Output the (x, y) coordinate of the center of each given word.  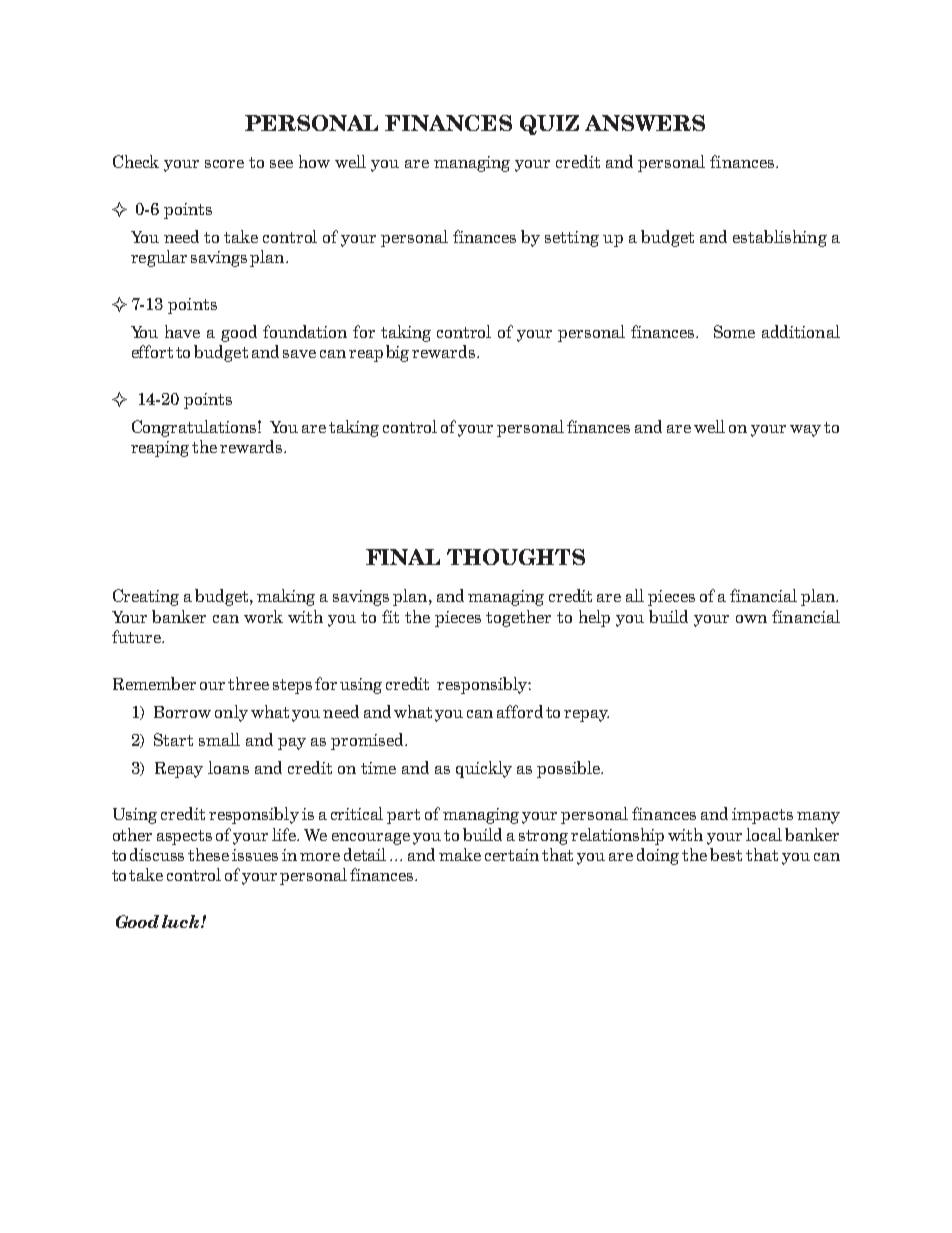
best (726, 854)
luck (182, 921)
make (460, 854)
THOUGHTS (516, 557)
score (224, 164)
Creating (146, 597)
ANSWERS (645, 123)
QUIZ (549, 125)
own (751, 619)
